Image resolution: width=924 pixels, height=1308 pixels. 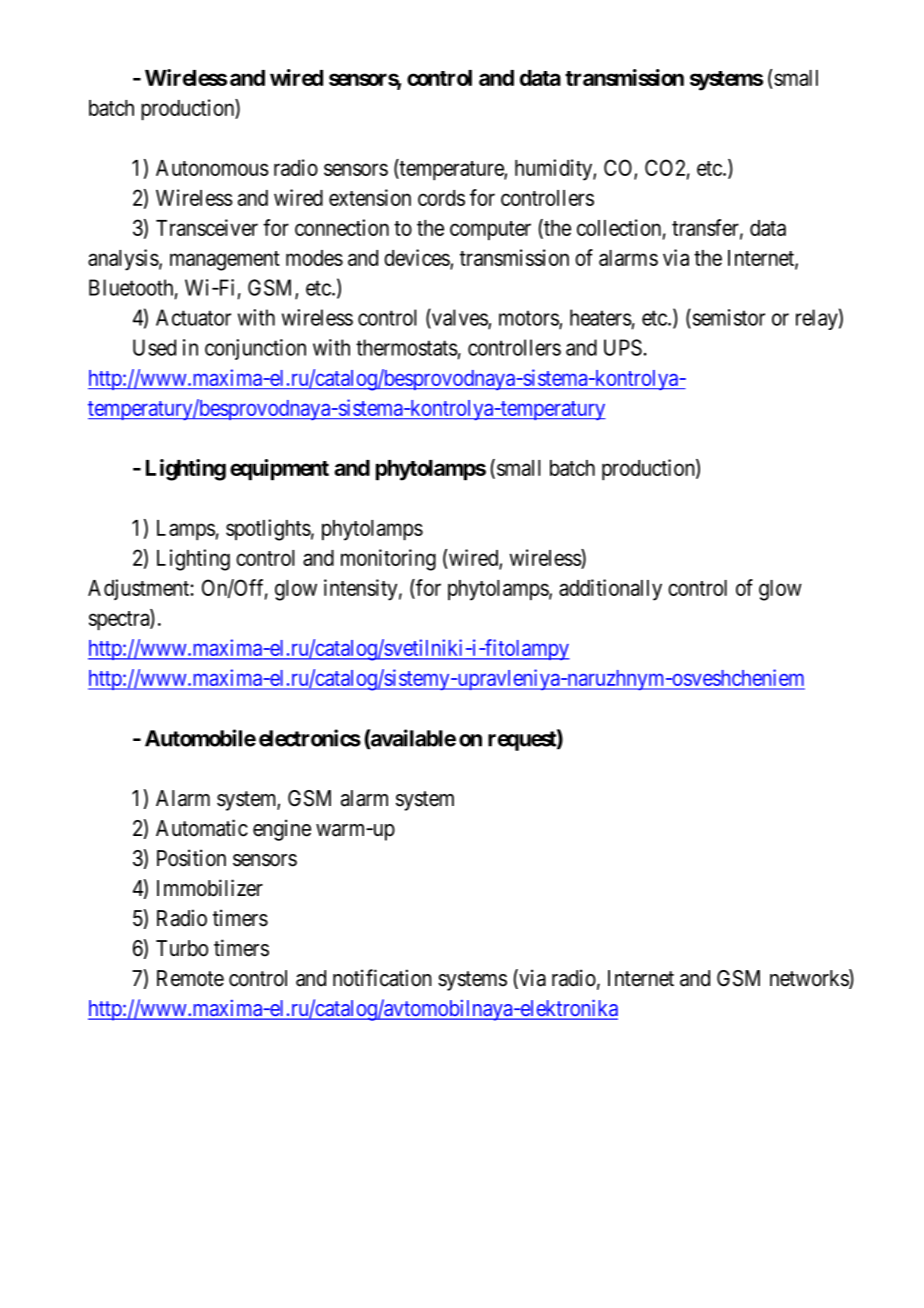 I want to click on spotlights, so click(x=268, y=530).
